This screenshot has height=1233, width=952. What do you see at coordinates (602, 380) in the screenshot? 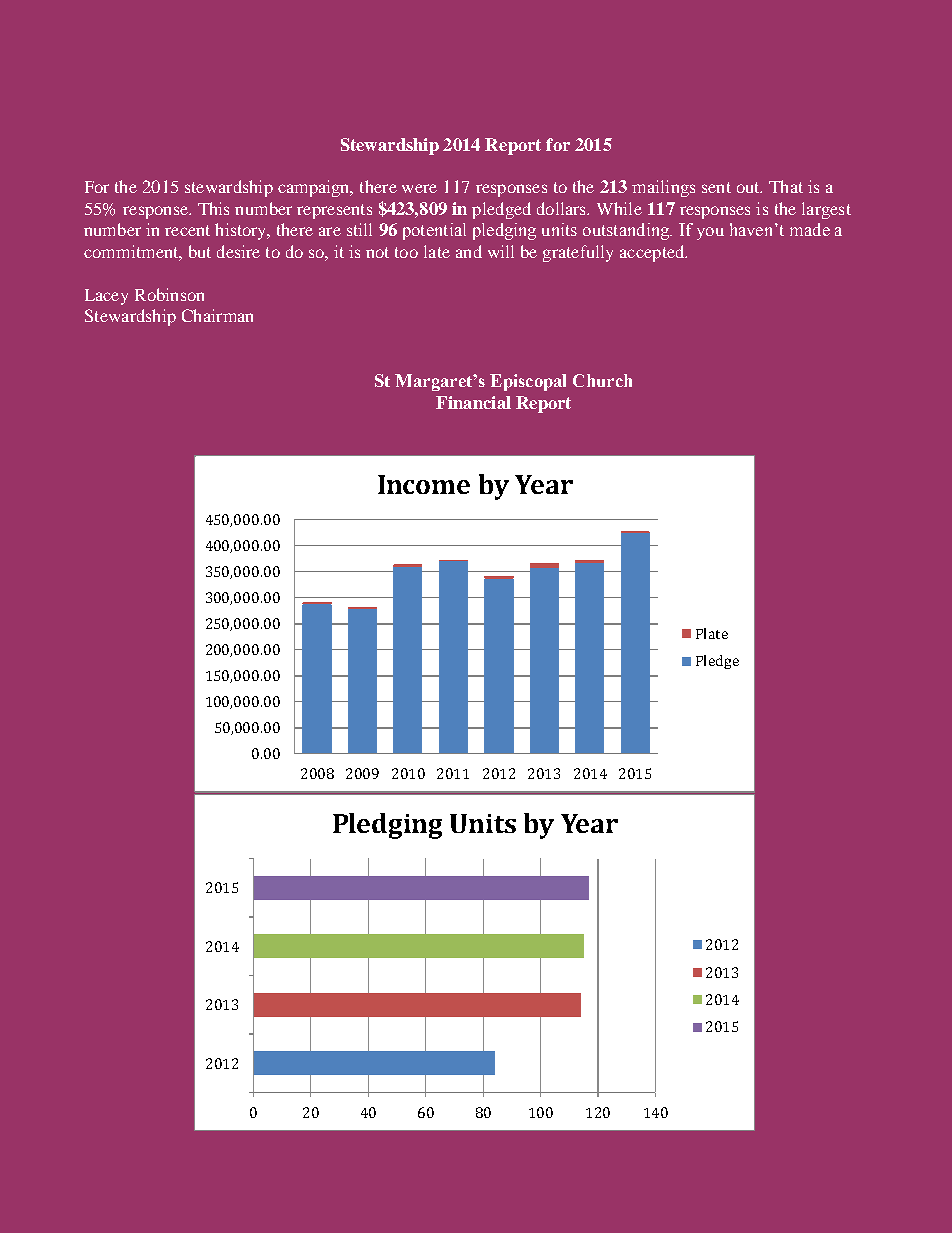
I see `Church` at bounding box center [602, 380].
